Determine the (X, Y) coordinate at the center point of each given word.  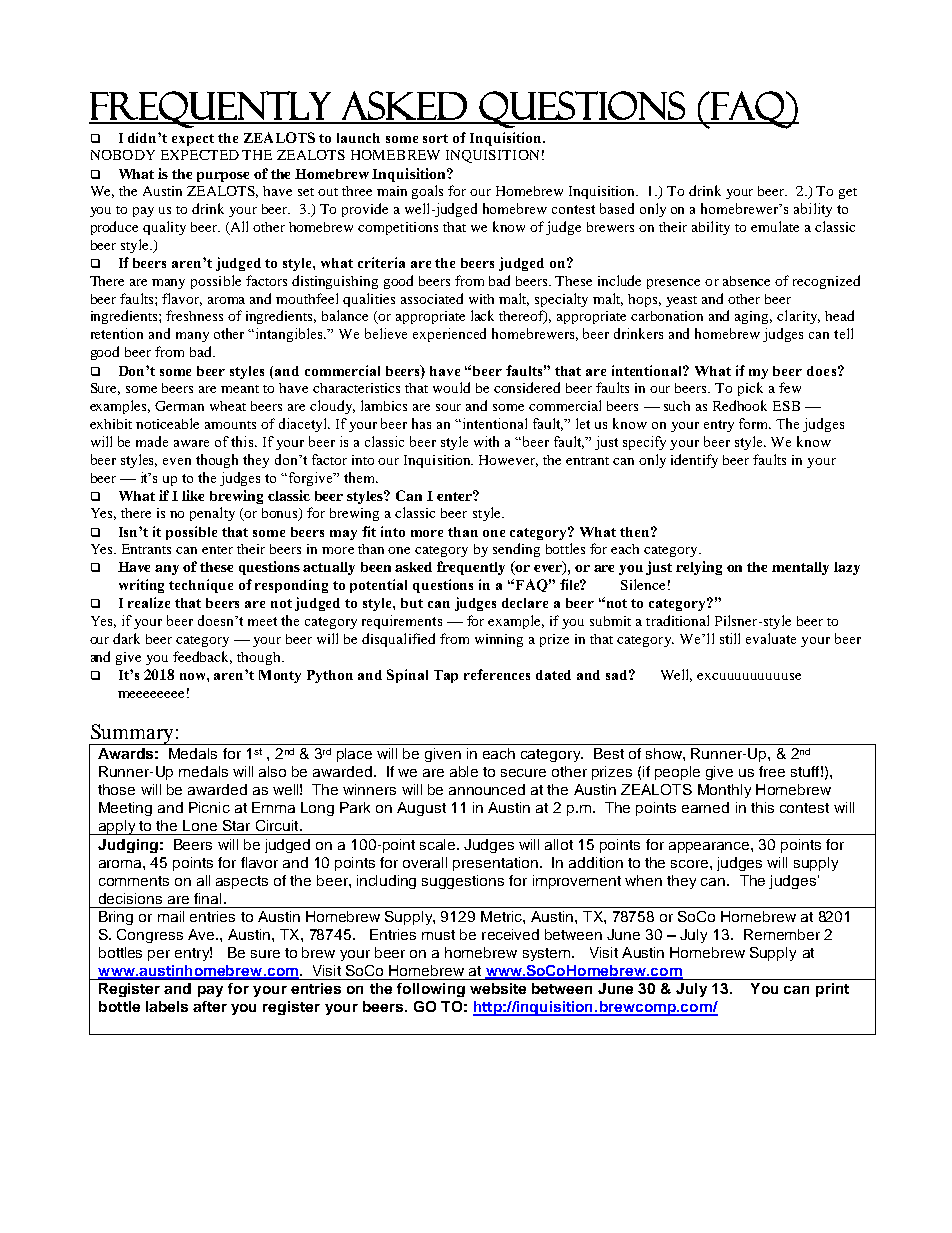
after (210, 1006)
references (497, 674)
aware (191, 443)
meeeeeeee (151, 694)
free (772, 771)
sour (448, 407)
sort (435, 138)
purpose (223, 177)
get (848, 193)
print (832, 990)
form (755, 423)
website (498, 988)
